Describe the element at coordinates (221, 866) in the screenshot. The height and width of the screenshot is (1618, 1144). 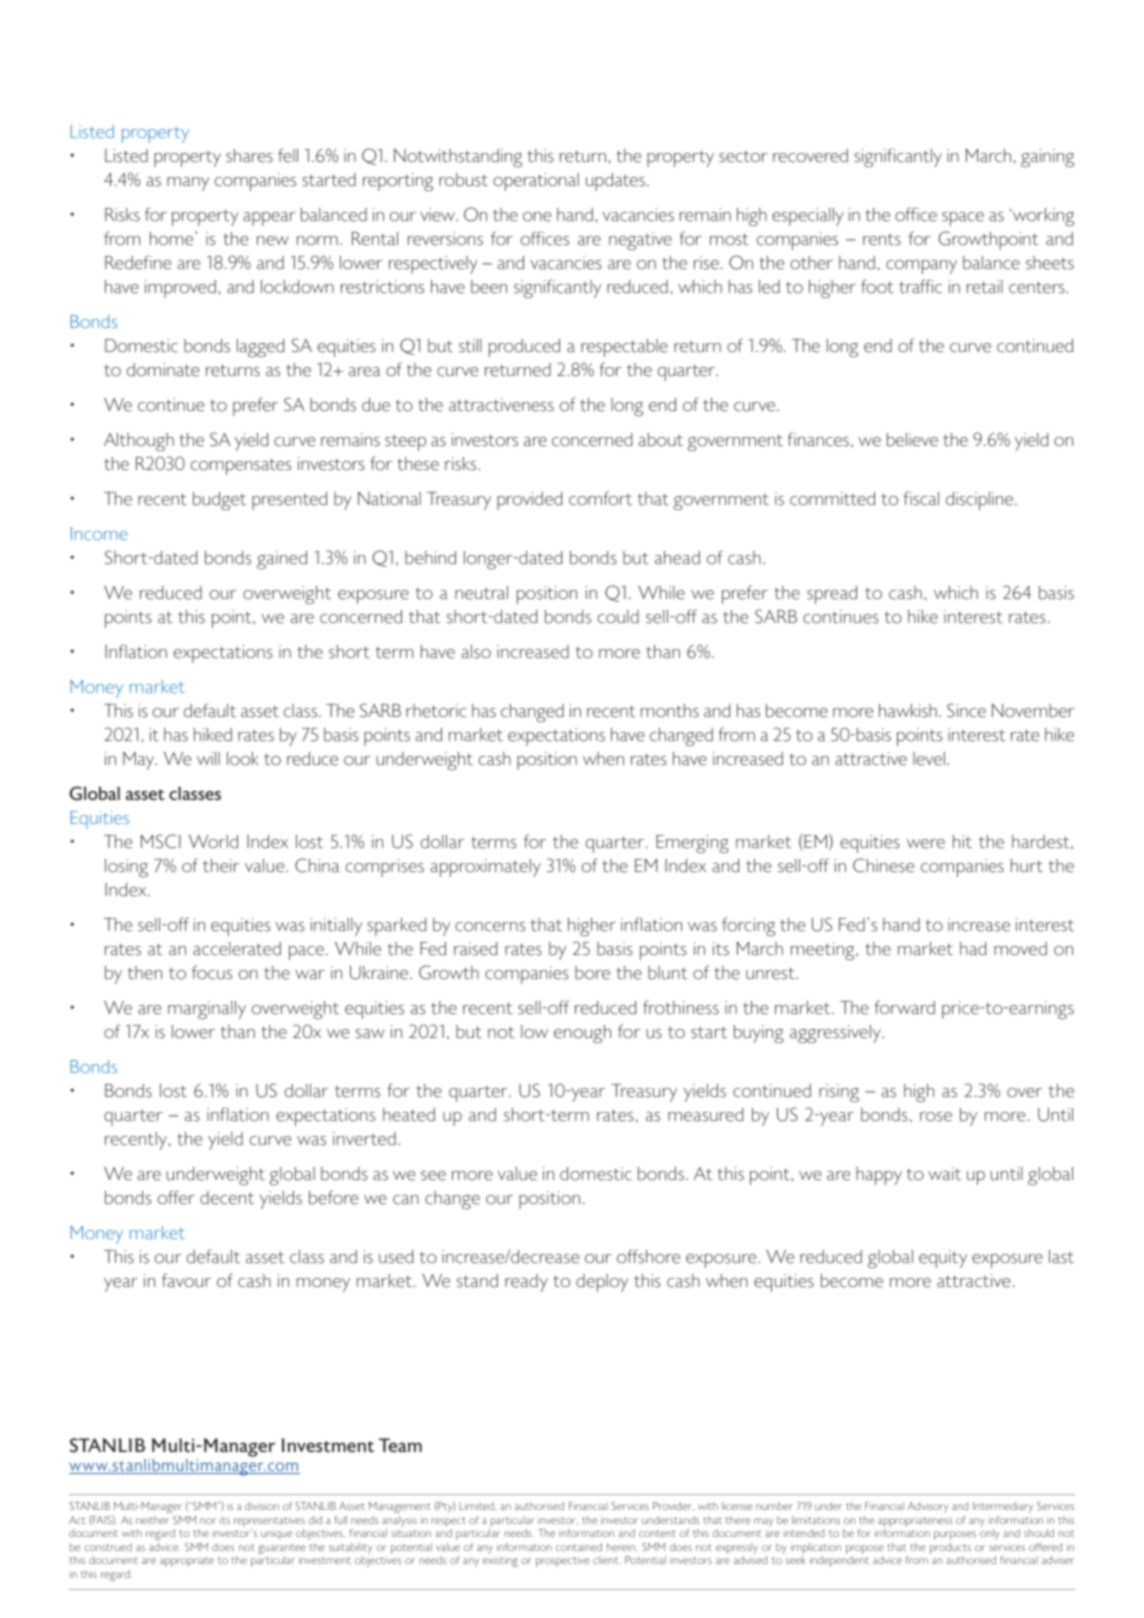
I see `their` at that location.
